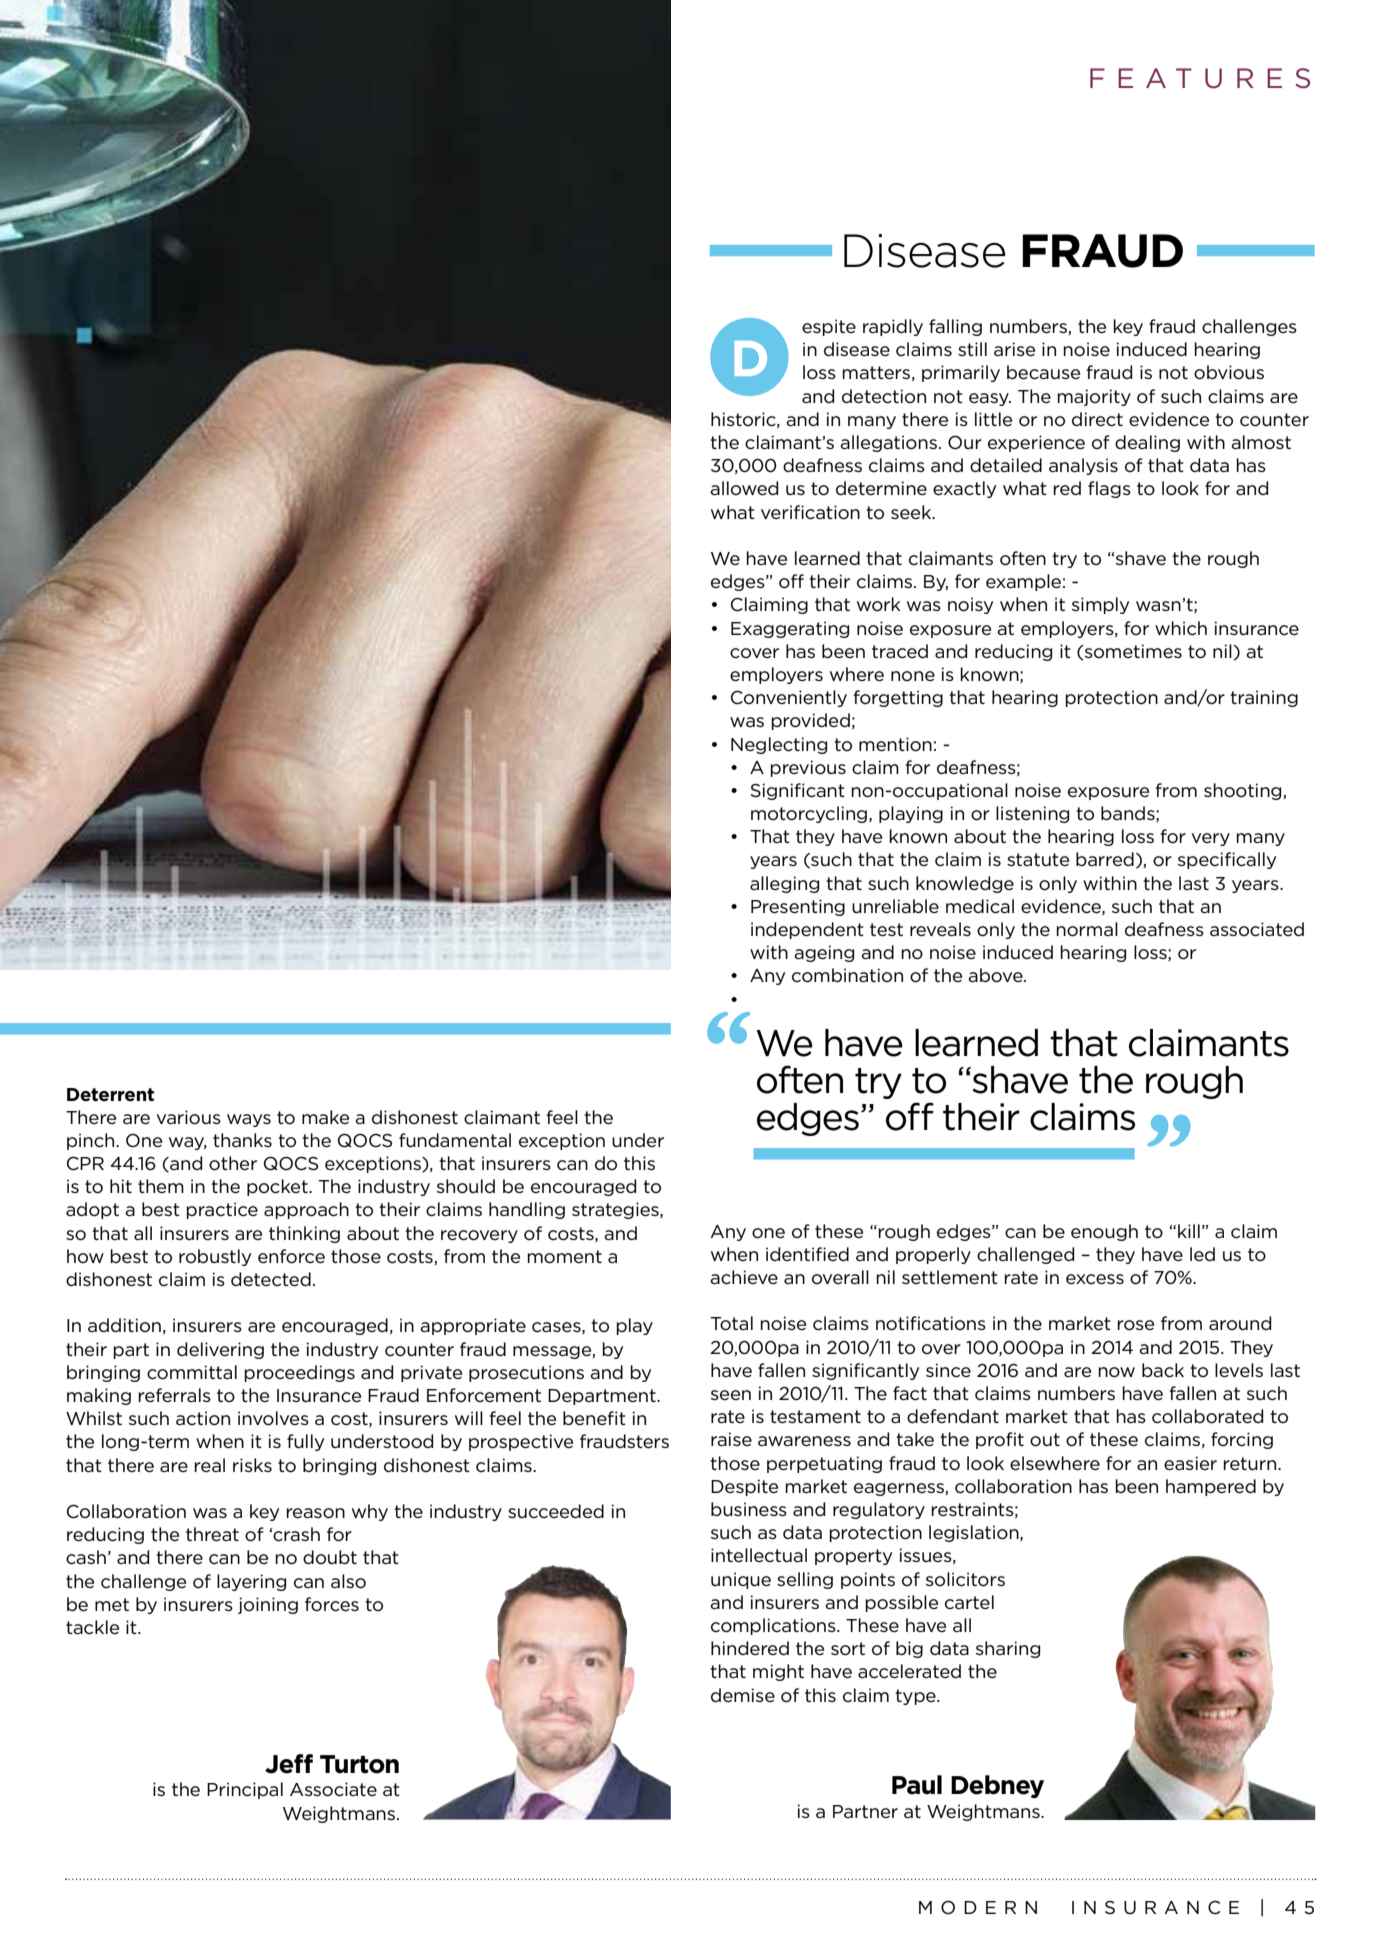 Image resolution: width=1381 pixels, height=1953 pixels. What do you see at coordinates (884, 396) in the document?
I see `detection` at bounding box center [884, 396].
